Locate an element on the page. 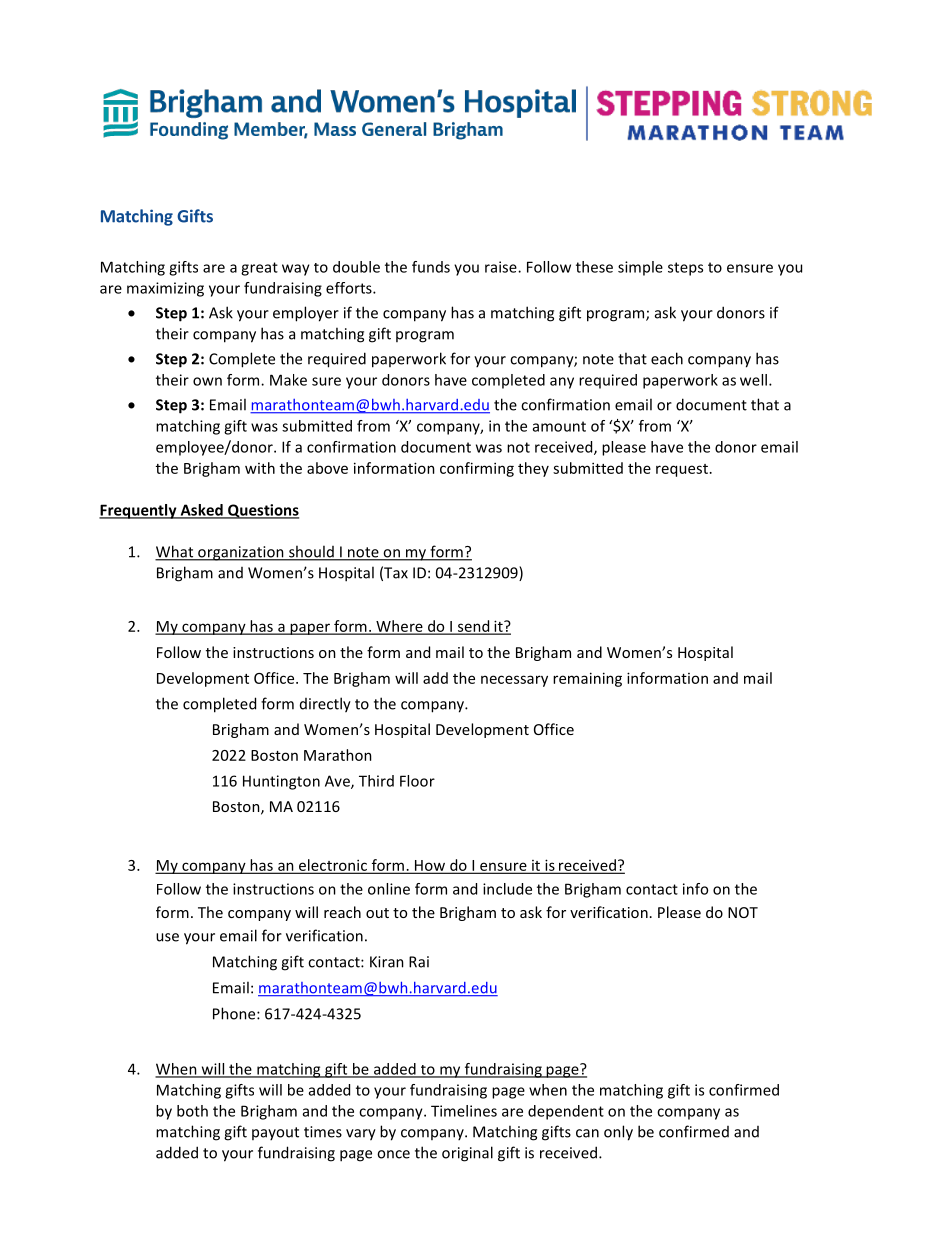  both is located at coordinates (192, 1111).
